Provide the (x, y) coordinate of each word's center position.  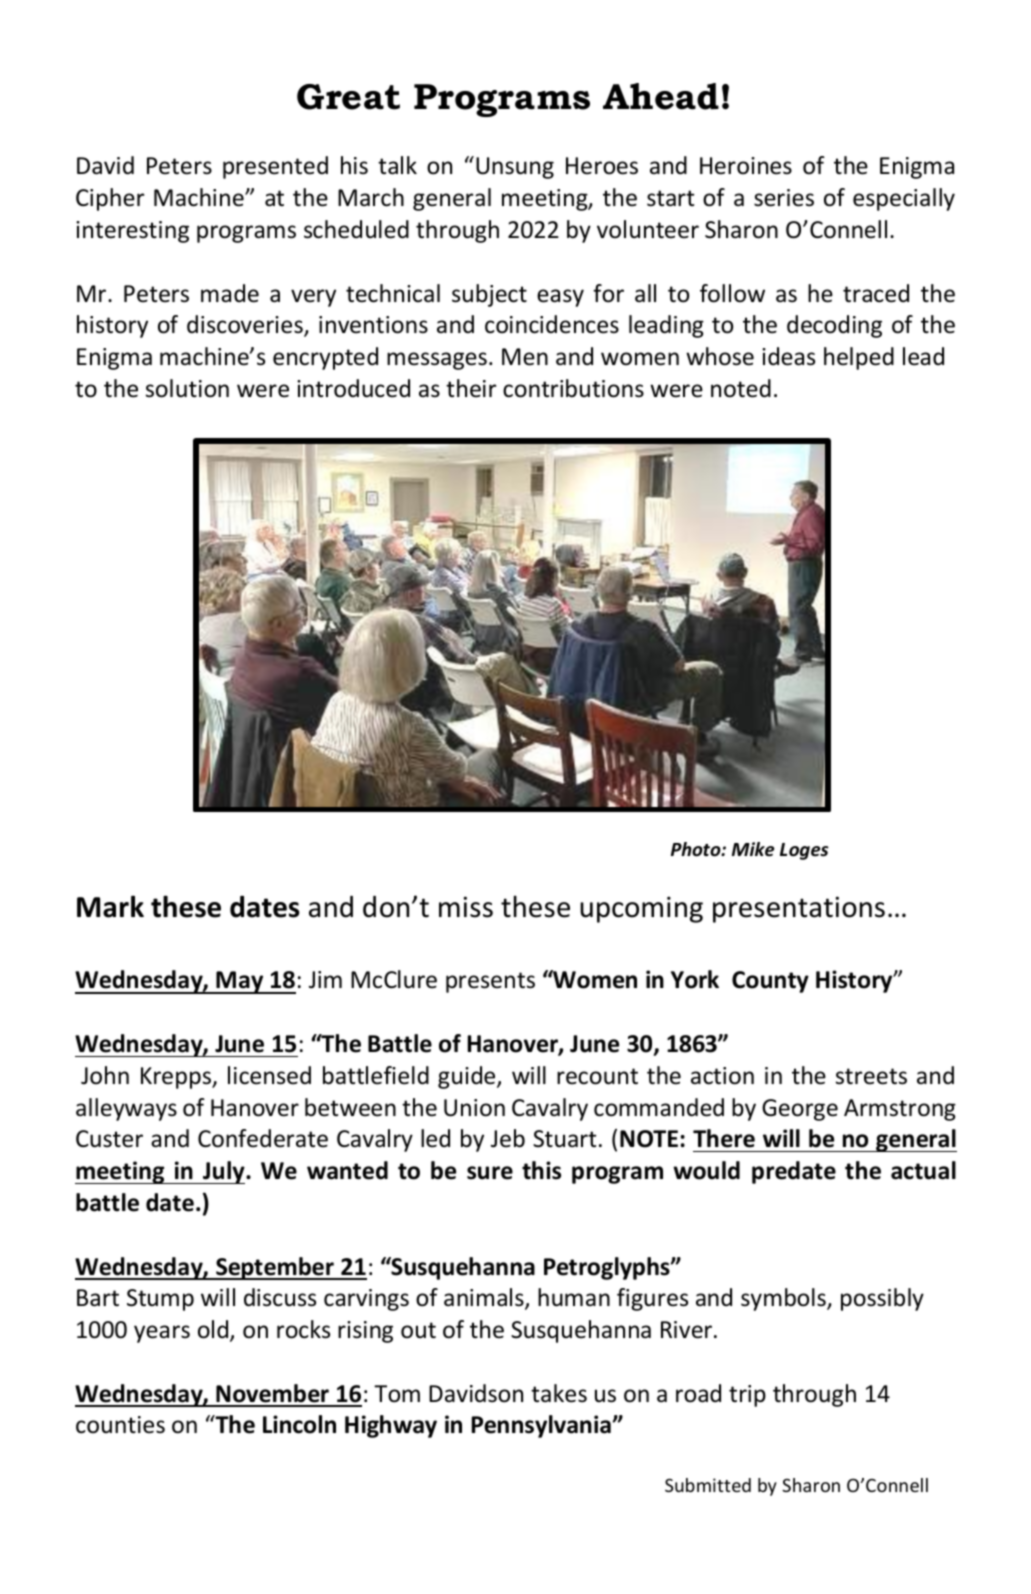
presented (275, 167)
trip (747, 1396)
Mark (110, 906)
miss (466, 907)
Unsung (515, 168)
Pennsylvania (541, 1426)
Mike (753, 849)
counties (120, 1425)
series (784, 198)
